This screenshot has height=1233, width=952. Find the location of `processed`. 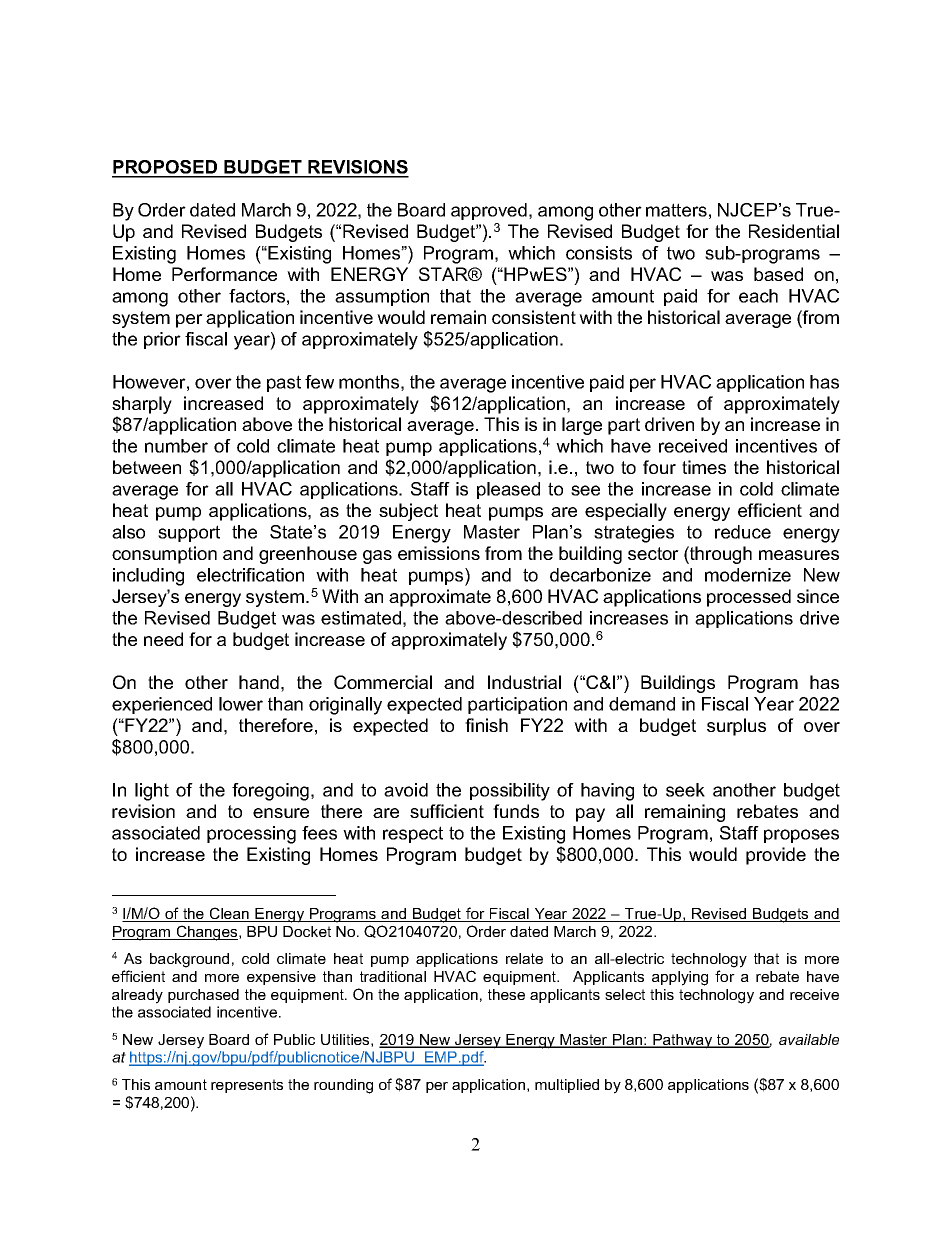

processed is located at coordinates (749, 598).
